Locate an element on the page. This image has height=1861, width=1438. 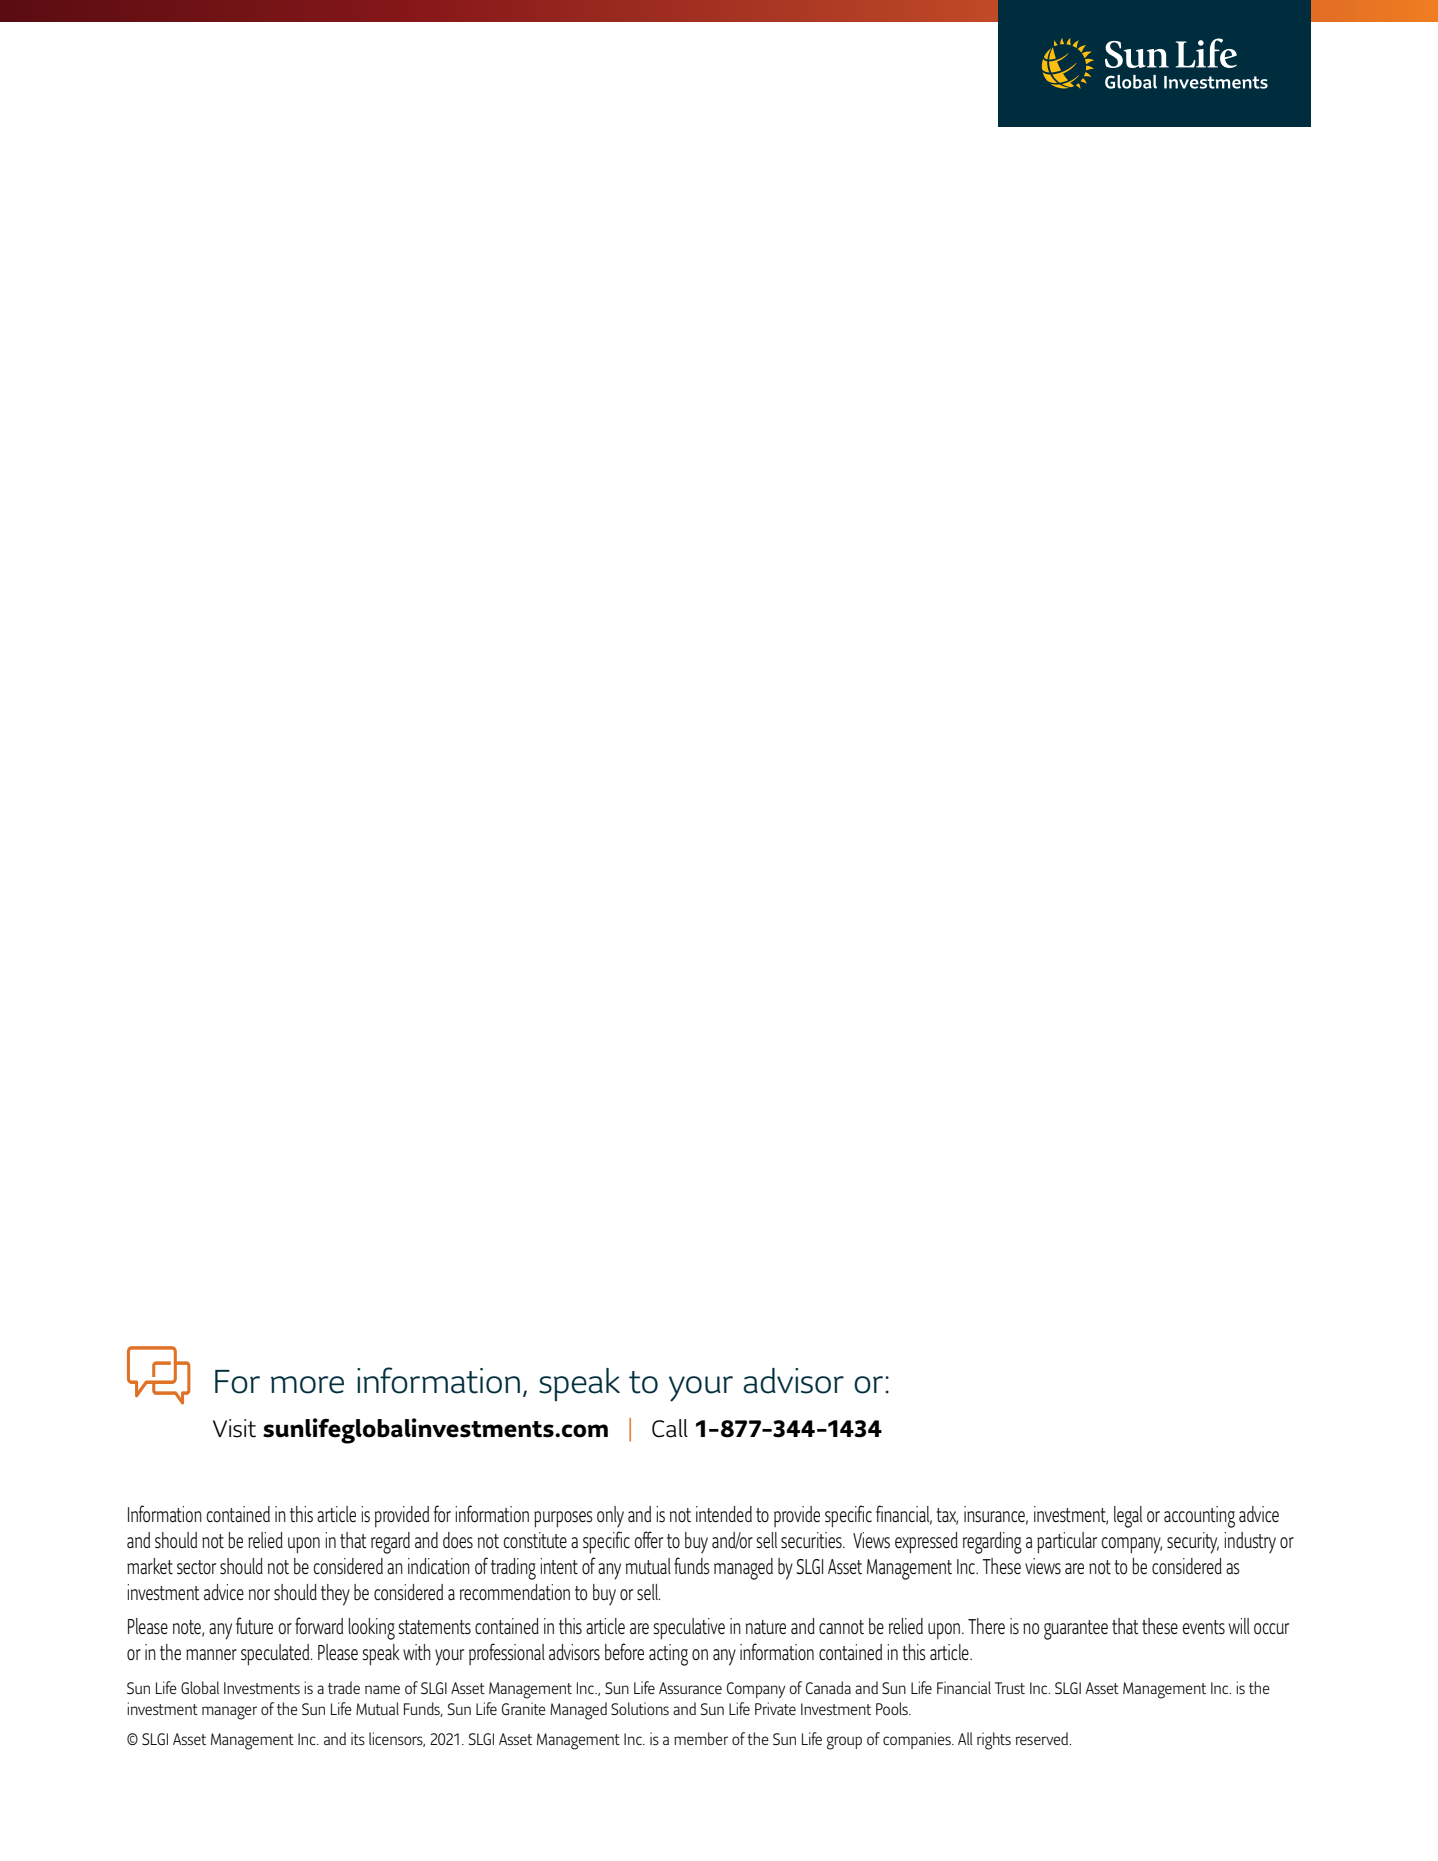
member is located at coordinates (701, 1738).
